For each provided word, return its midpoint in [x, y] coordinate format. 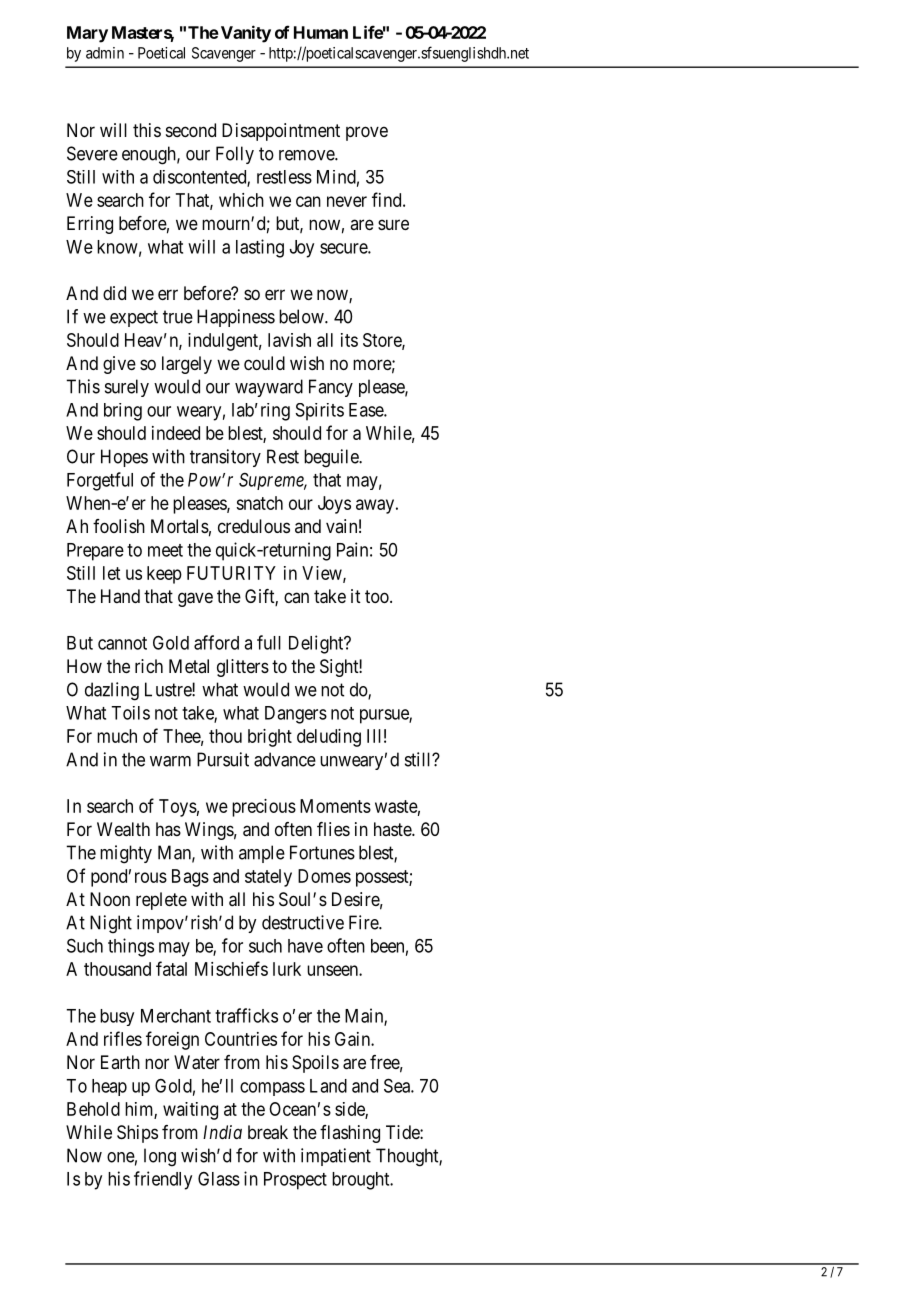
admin [105, 53]
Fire [364, 922]
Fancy [331, 388]
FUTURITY [231, 573]
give [119, 365]
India [222, 1132]
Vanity [244, 34]
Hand [120, 596]
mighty [126, 854]
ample [262, 854]
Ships [137, 1134]
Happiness [236, 318]
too [378, 596]
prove [367, 133]
